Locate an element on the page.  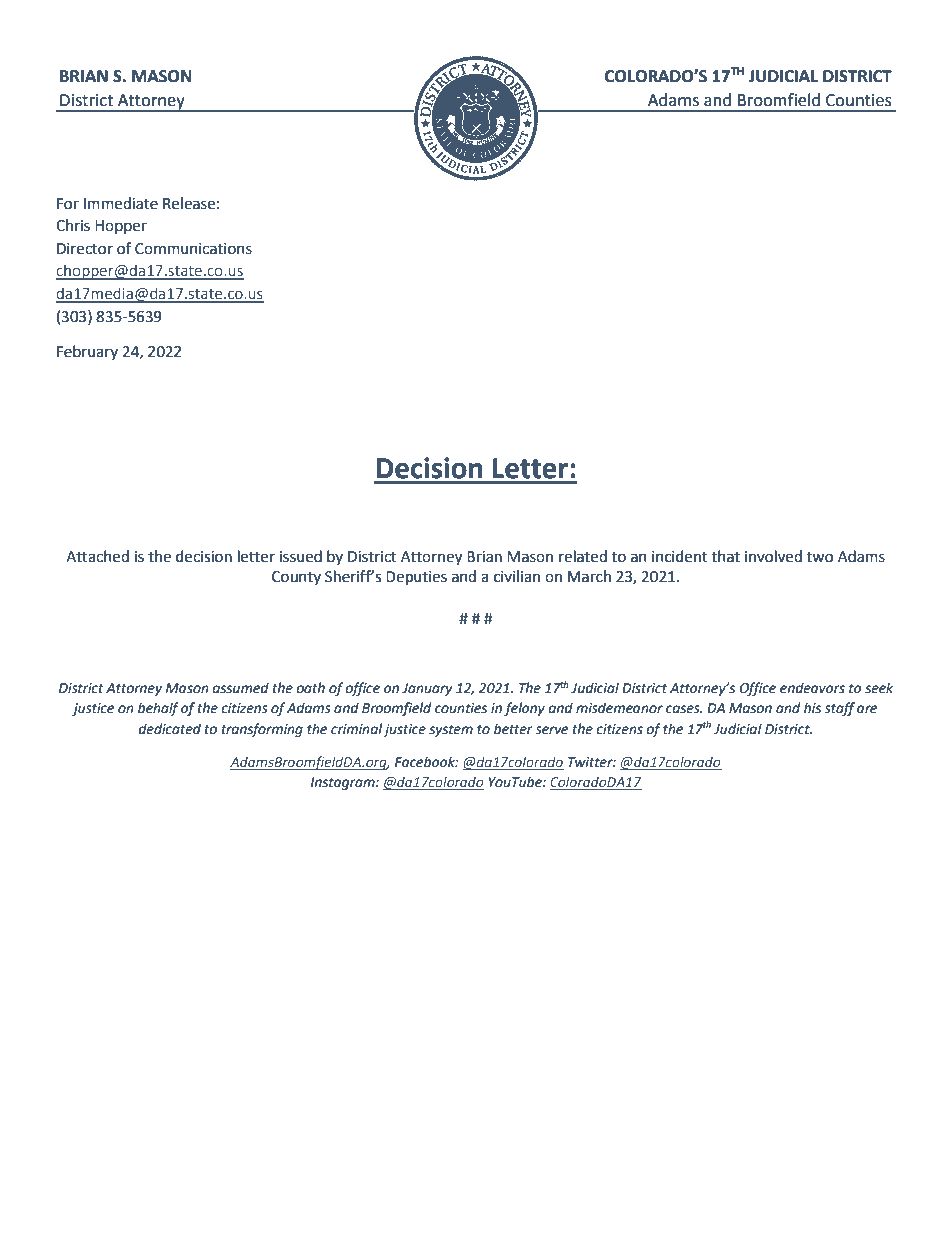
Director is located at coordinates (85, 249).
